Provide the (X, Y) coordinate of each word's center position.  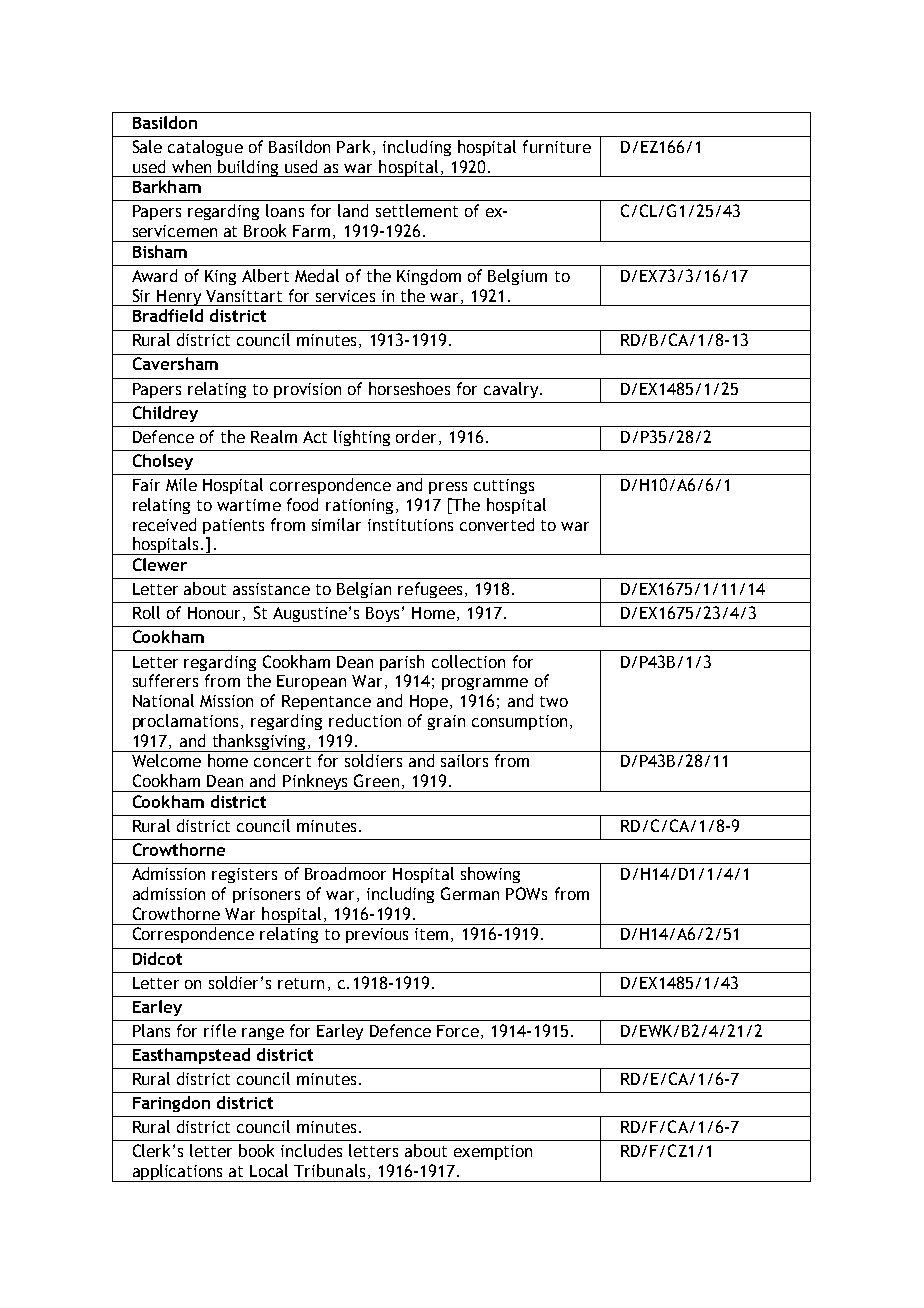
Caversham (175, 363)
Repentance (326, 702)
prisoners (266, 895)
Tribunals (329, 1170)
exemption (493, 1152)
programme (485, 684)
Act (315, 437)
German (470, 893)
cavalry (511, 390)
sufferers (165, 680)
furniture (557, 146)
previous (377, 935)
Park (353, 146)
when (191, 166)
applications (178, 1173)
